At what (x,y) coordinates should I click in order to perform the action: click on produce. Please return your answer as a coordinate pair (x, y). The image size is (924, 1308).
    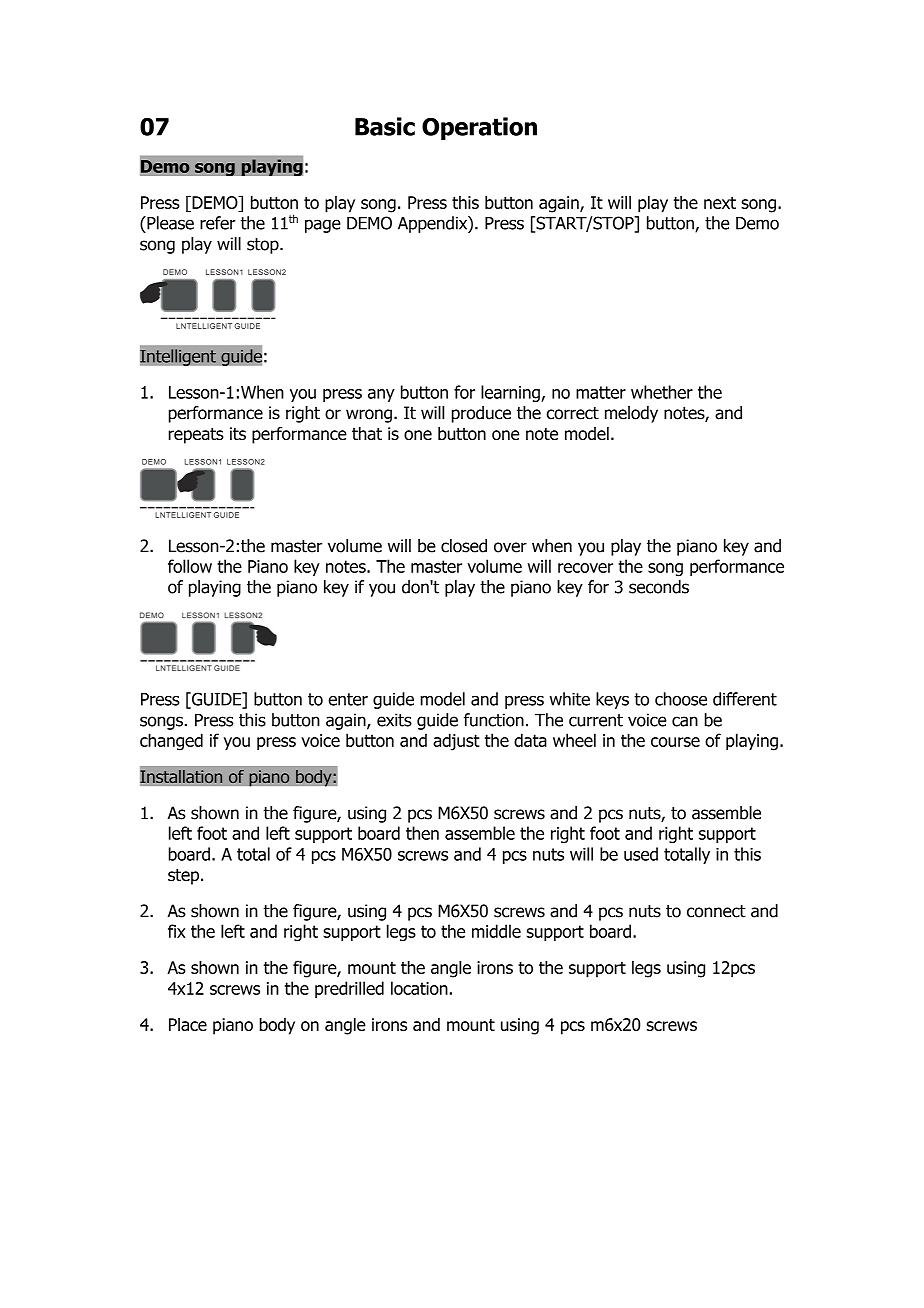
    Looking at the image, I should click on (481, 414).
